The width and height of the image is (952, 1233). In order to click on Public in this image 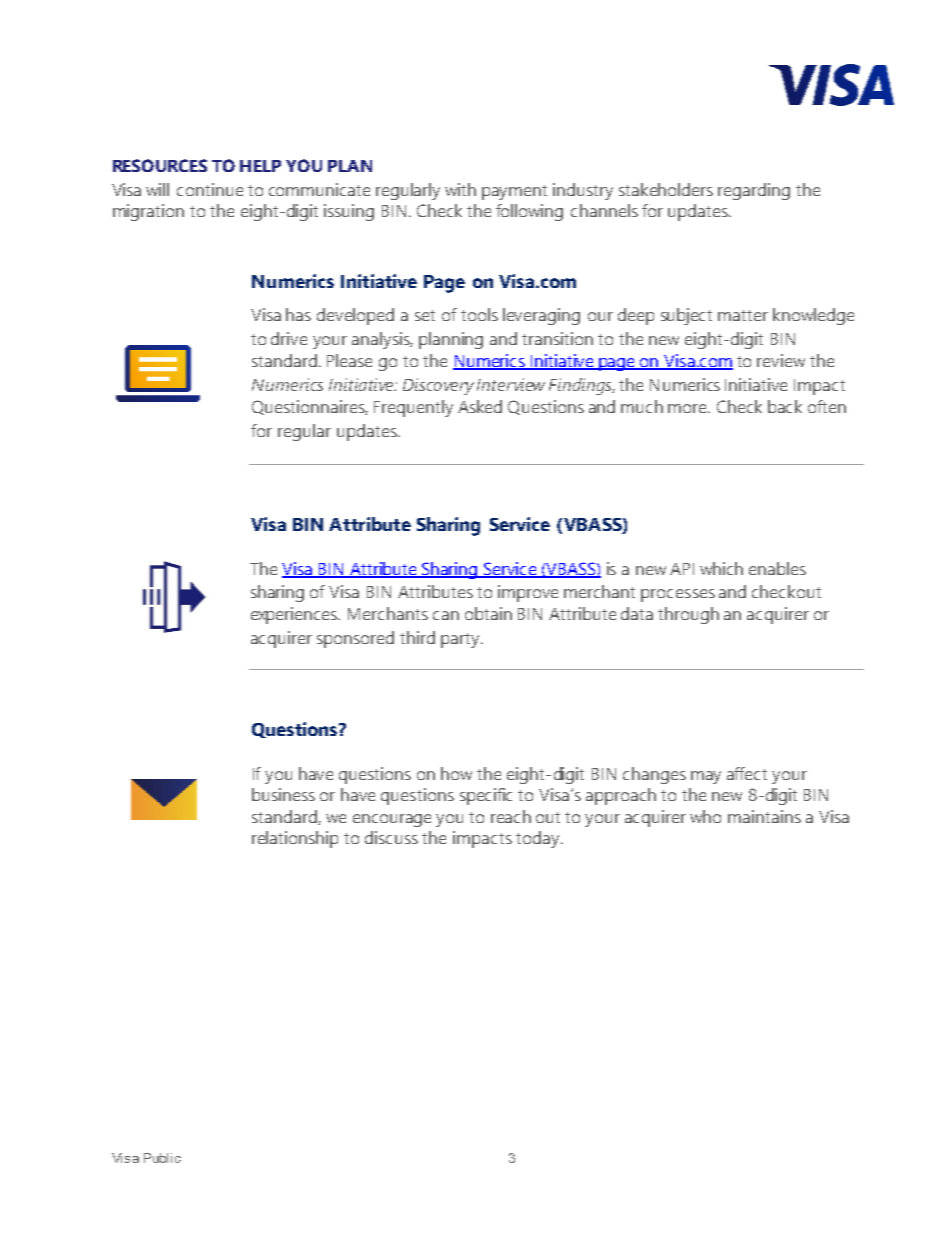, I will do `click(162, 1158)`.
